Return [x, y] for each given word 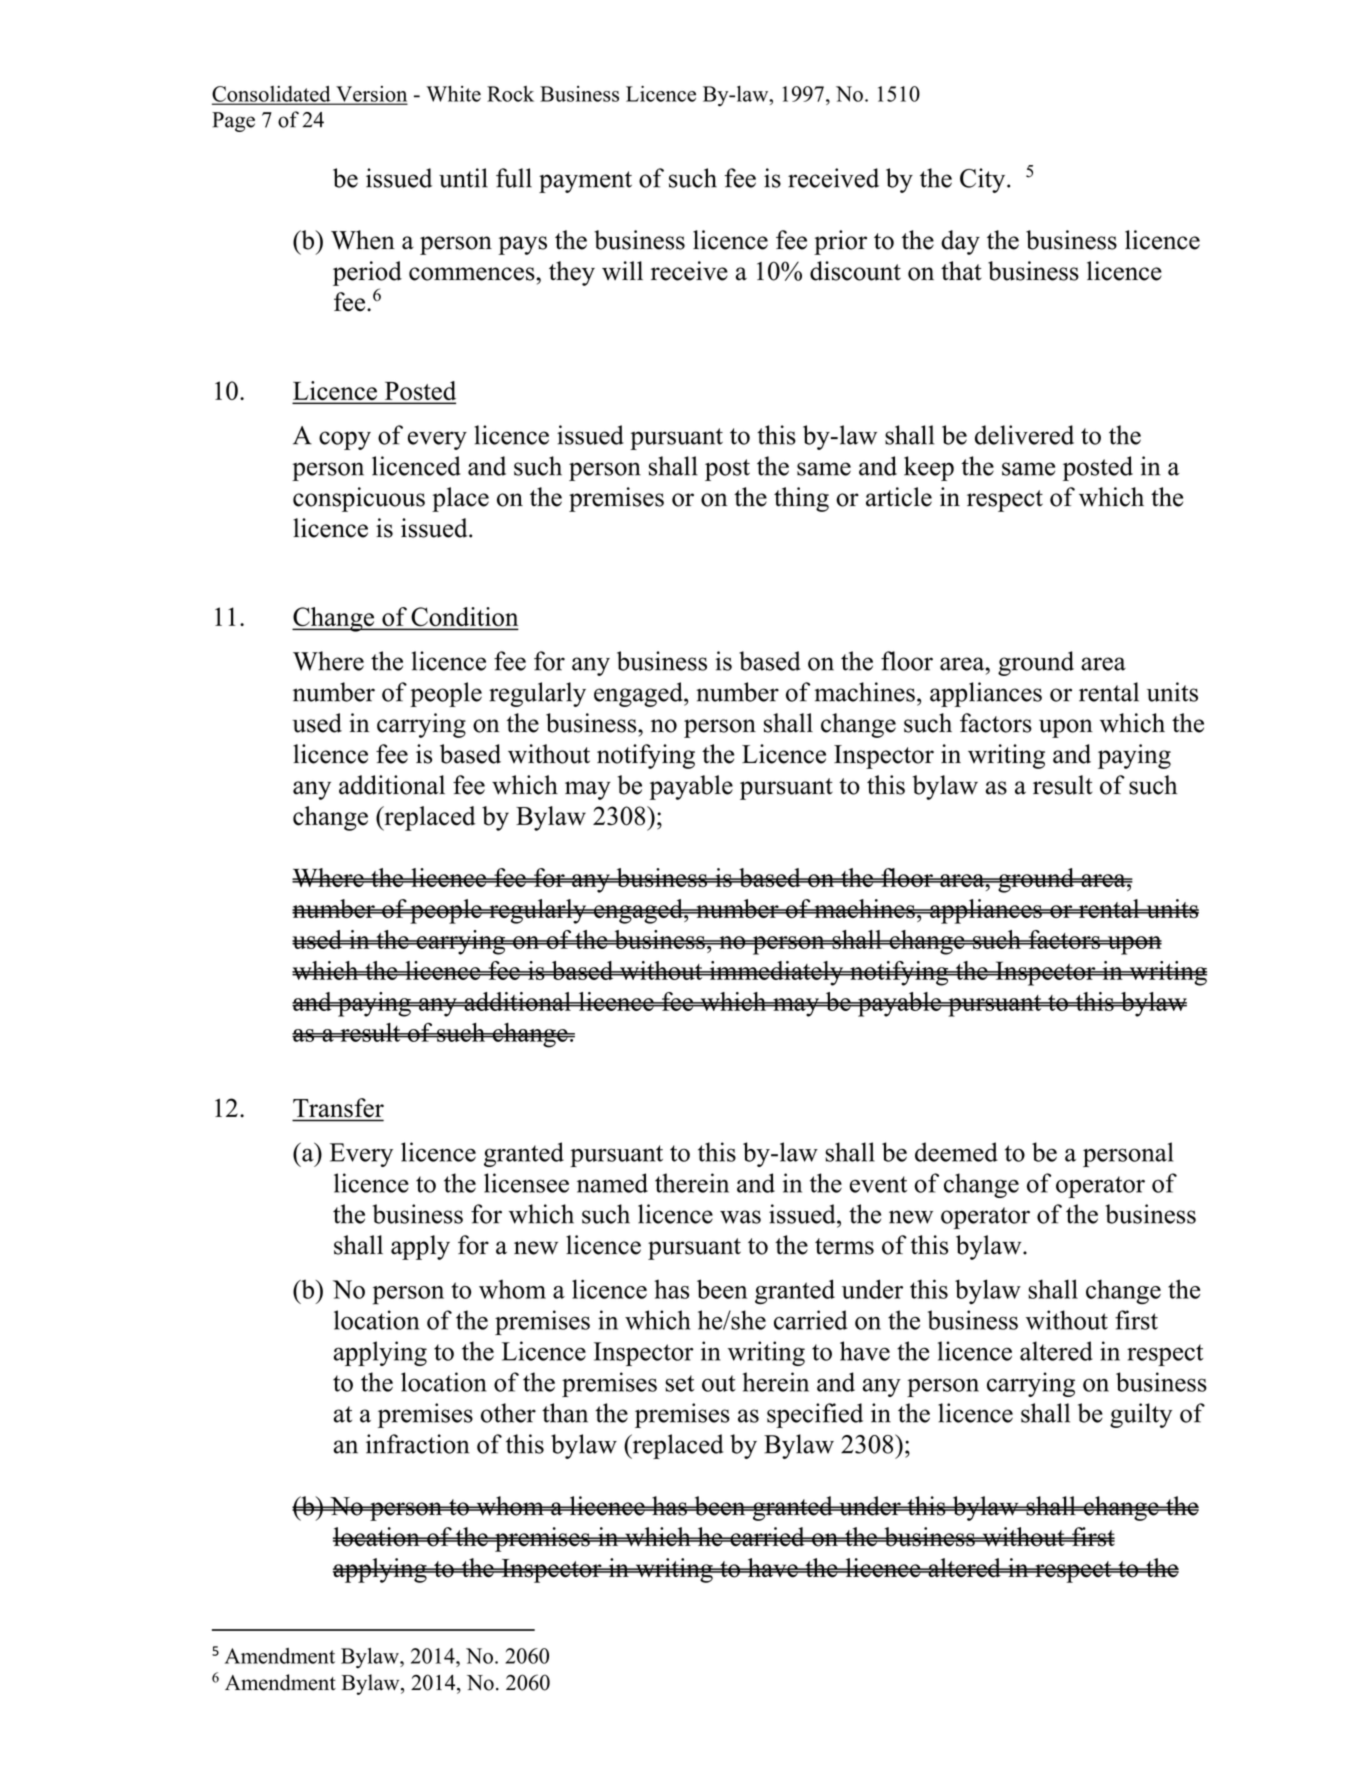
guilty [1141, 1415]
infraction [418, 1444]
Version [370, 95]
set [679, 1383]
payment [585, 182]
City [984, 180]
